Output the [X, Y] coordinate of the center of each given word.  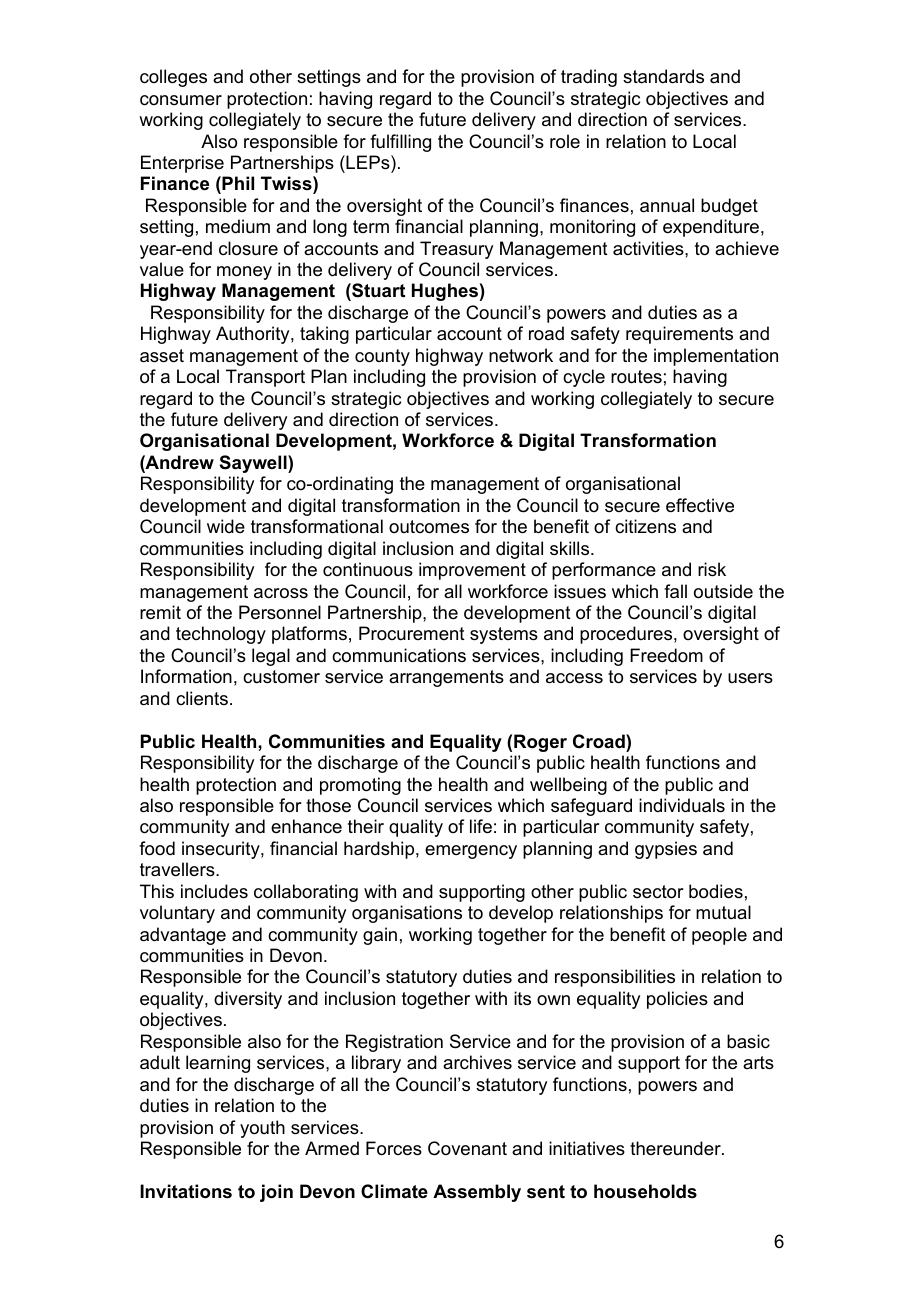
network [521, 355]
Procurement [412, 633]
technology [221, 635]
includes [214, 891]
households [645, 1191]
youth [262, 1129]
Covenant [467, 1148]
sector [658, 892]
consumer [181, 100]
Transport [265, 378]
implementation [716, 357]
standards [663, 76]
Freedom [666, 655]
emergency [471, 852]
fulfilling [400, 143]
